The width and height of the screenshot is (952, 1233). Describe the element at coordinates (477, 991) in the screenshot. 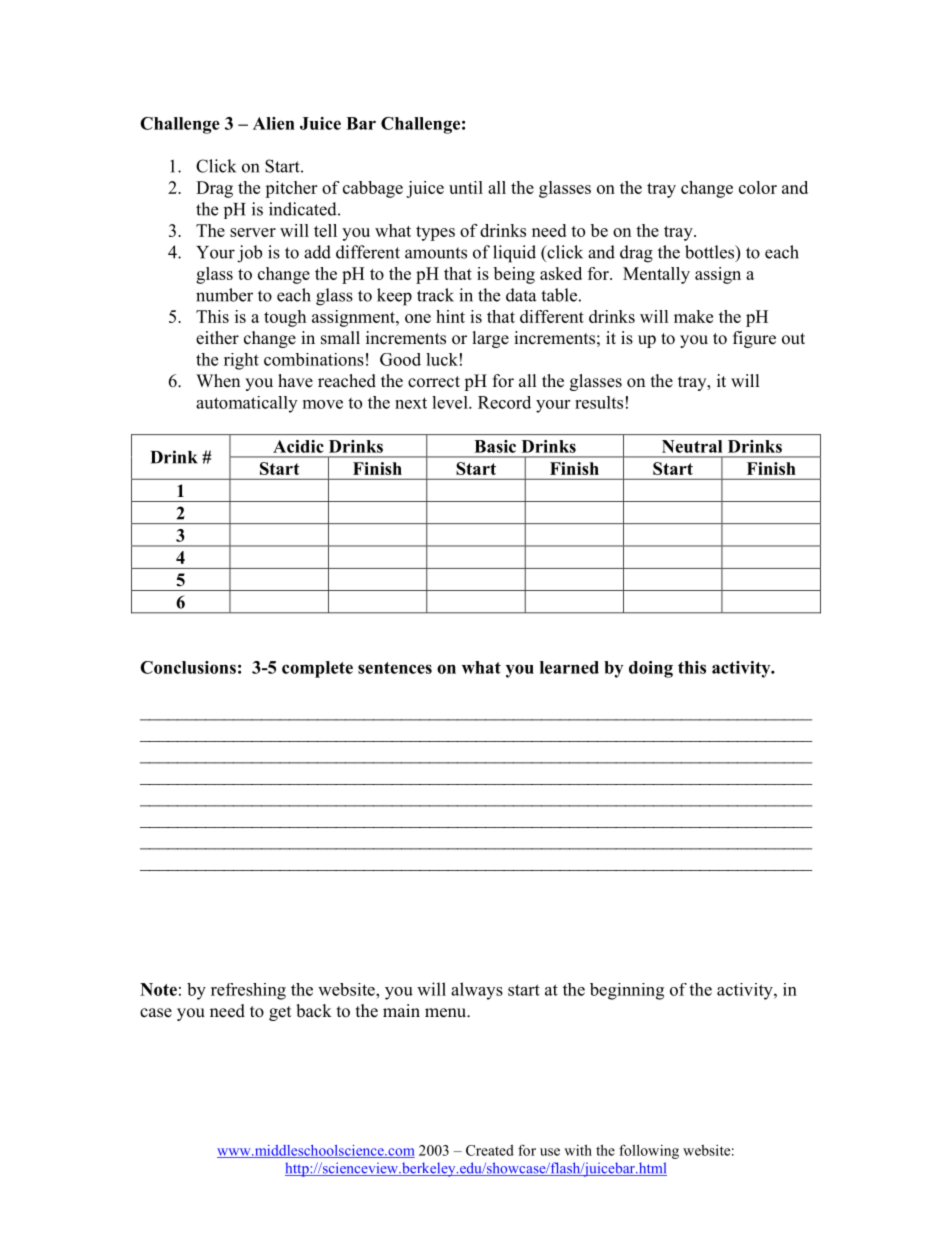

I see `always` at that location.
